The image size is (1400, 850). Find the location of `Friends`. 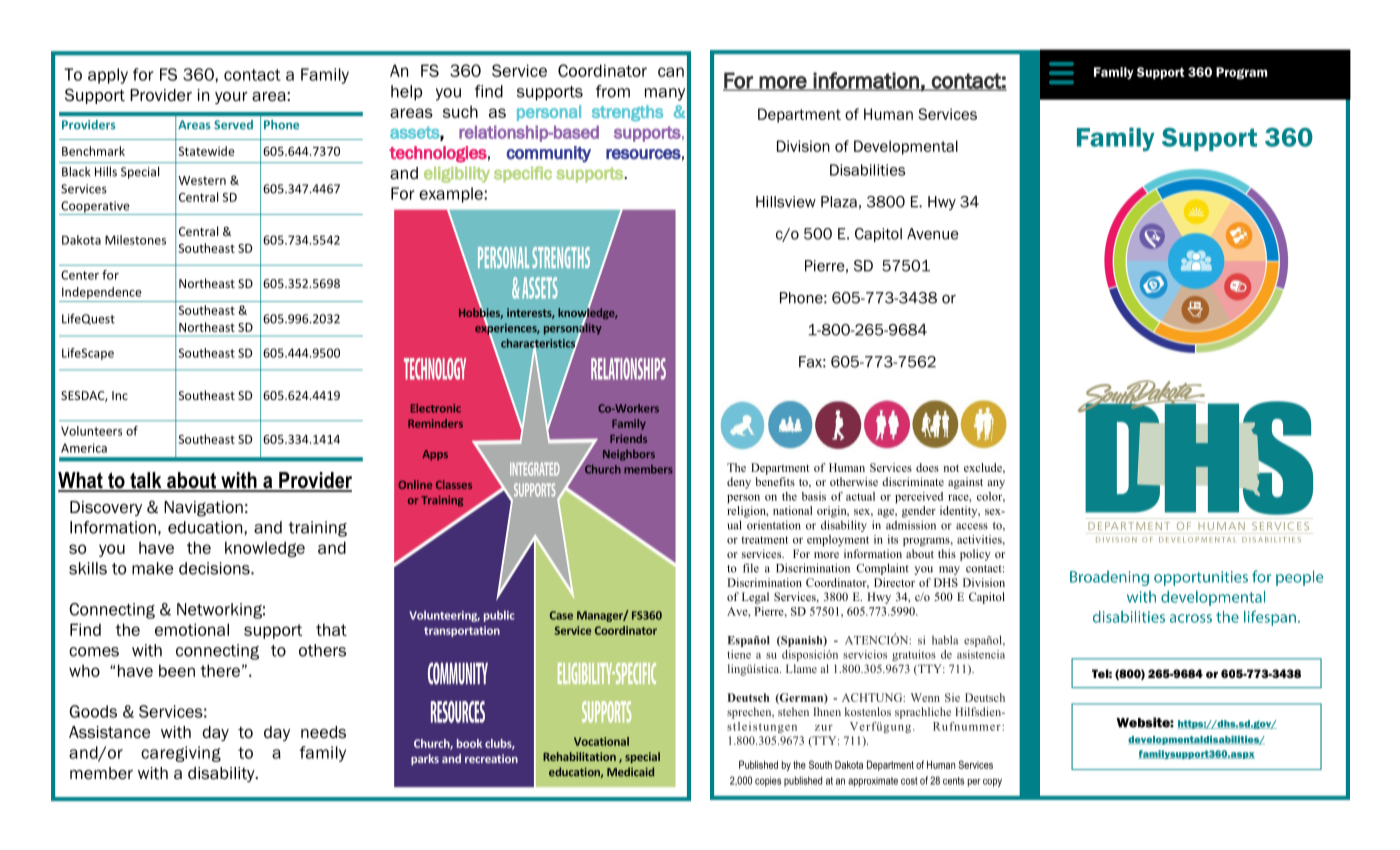

Friends is located at coordinates (628, 438).
